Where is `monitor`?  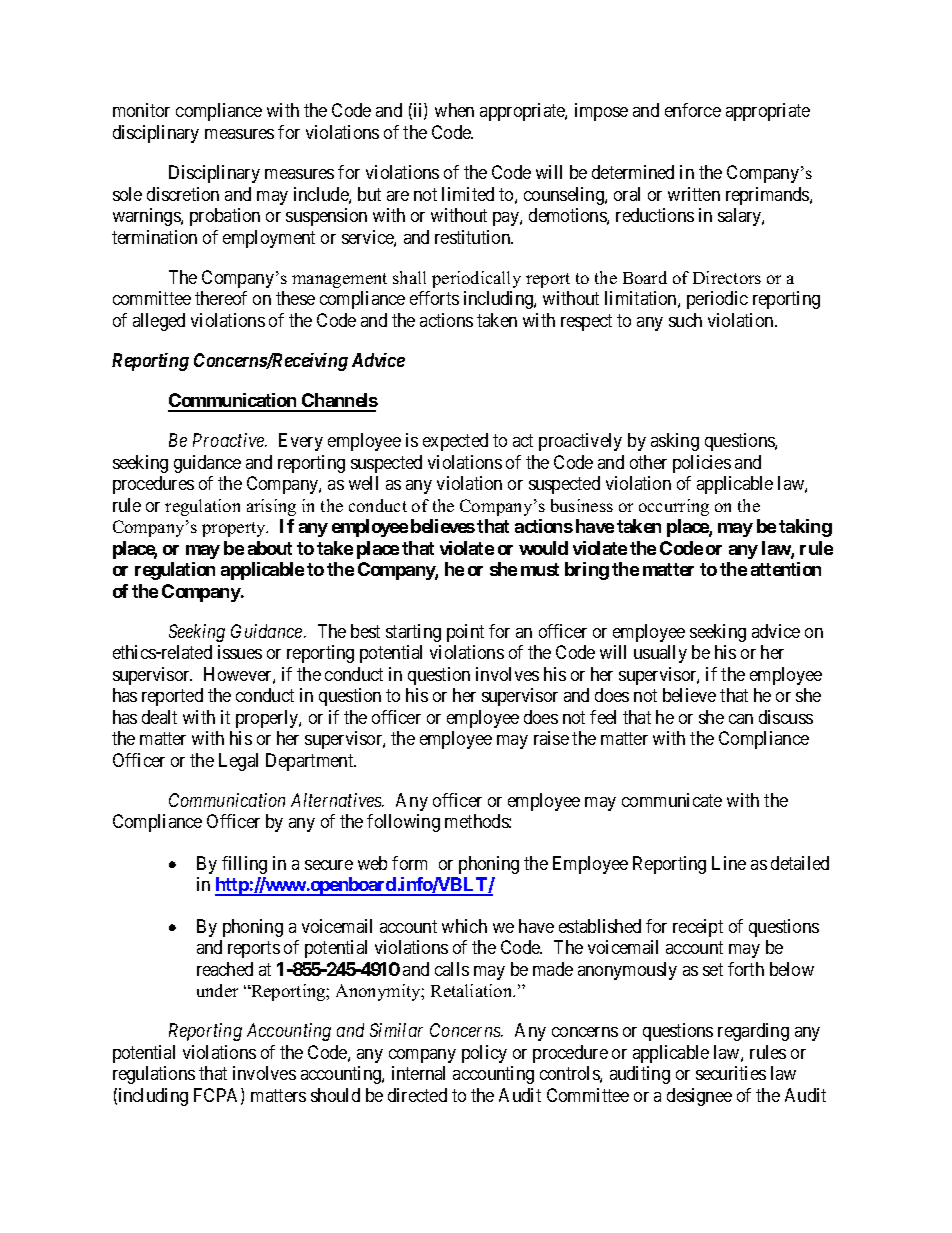
monitor is located at coordinates (141, 110).
